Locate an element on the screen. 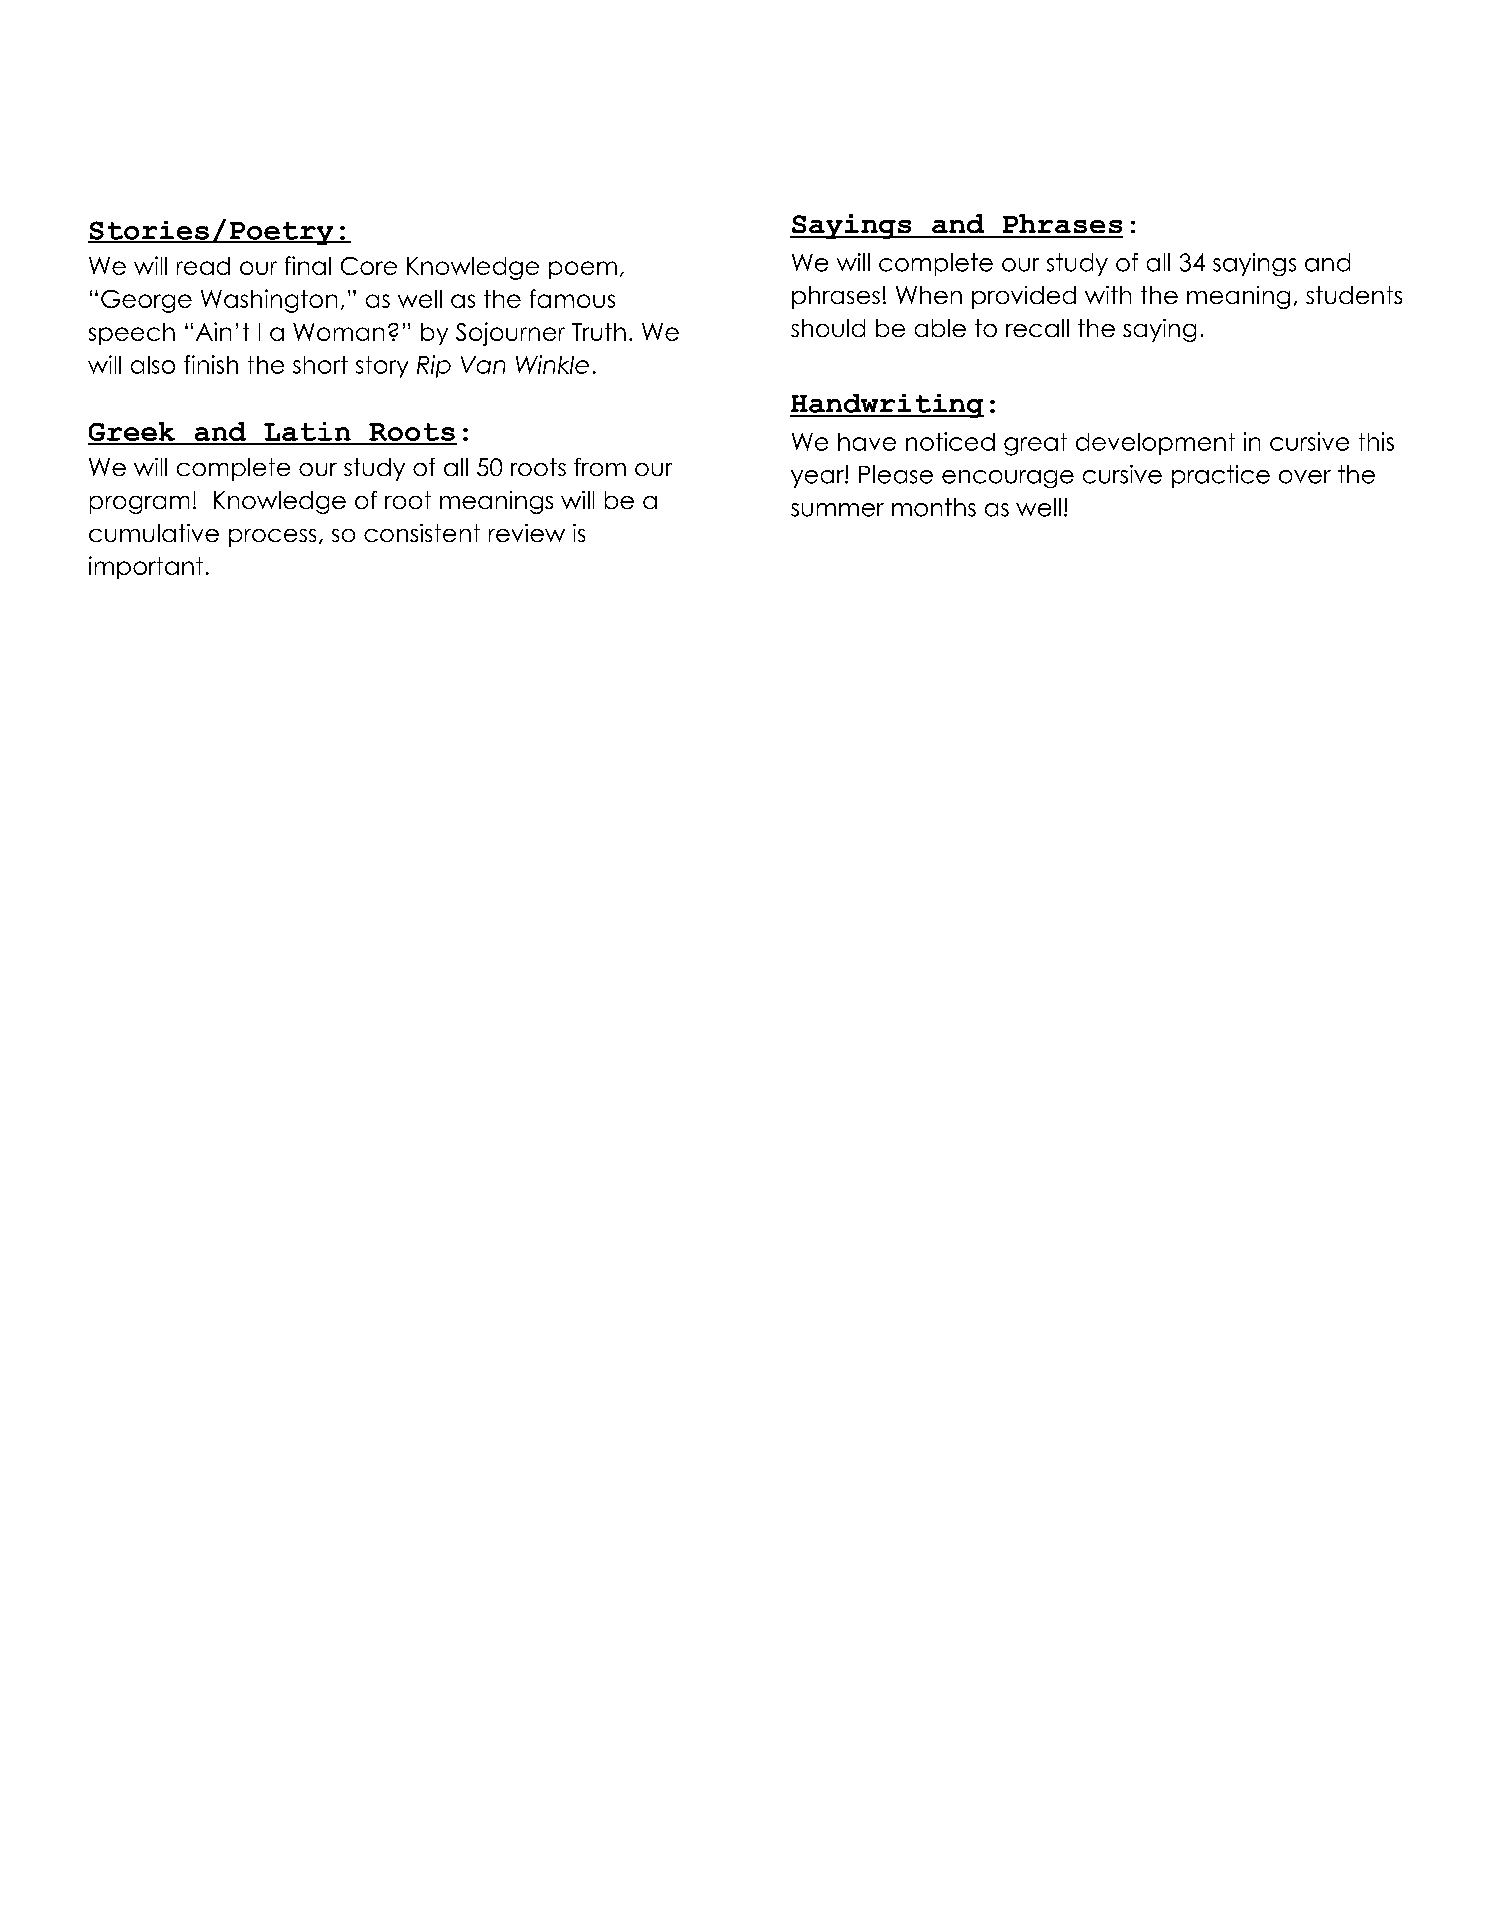 Image resolution: width=1493 pixels, height=1932 pixels. final is located at coordinates (308, 265).
